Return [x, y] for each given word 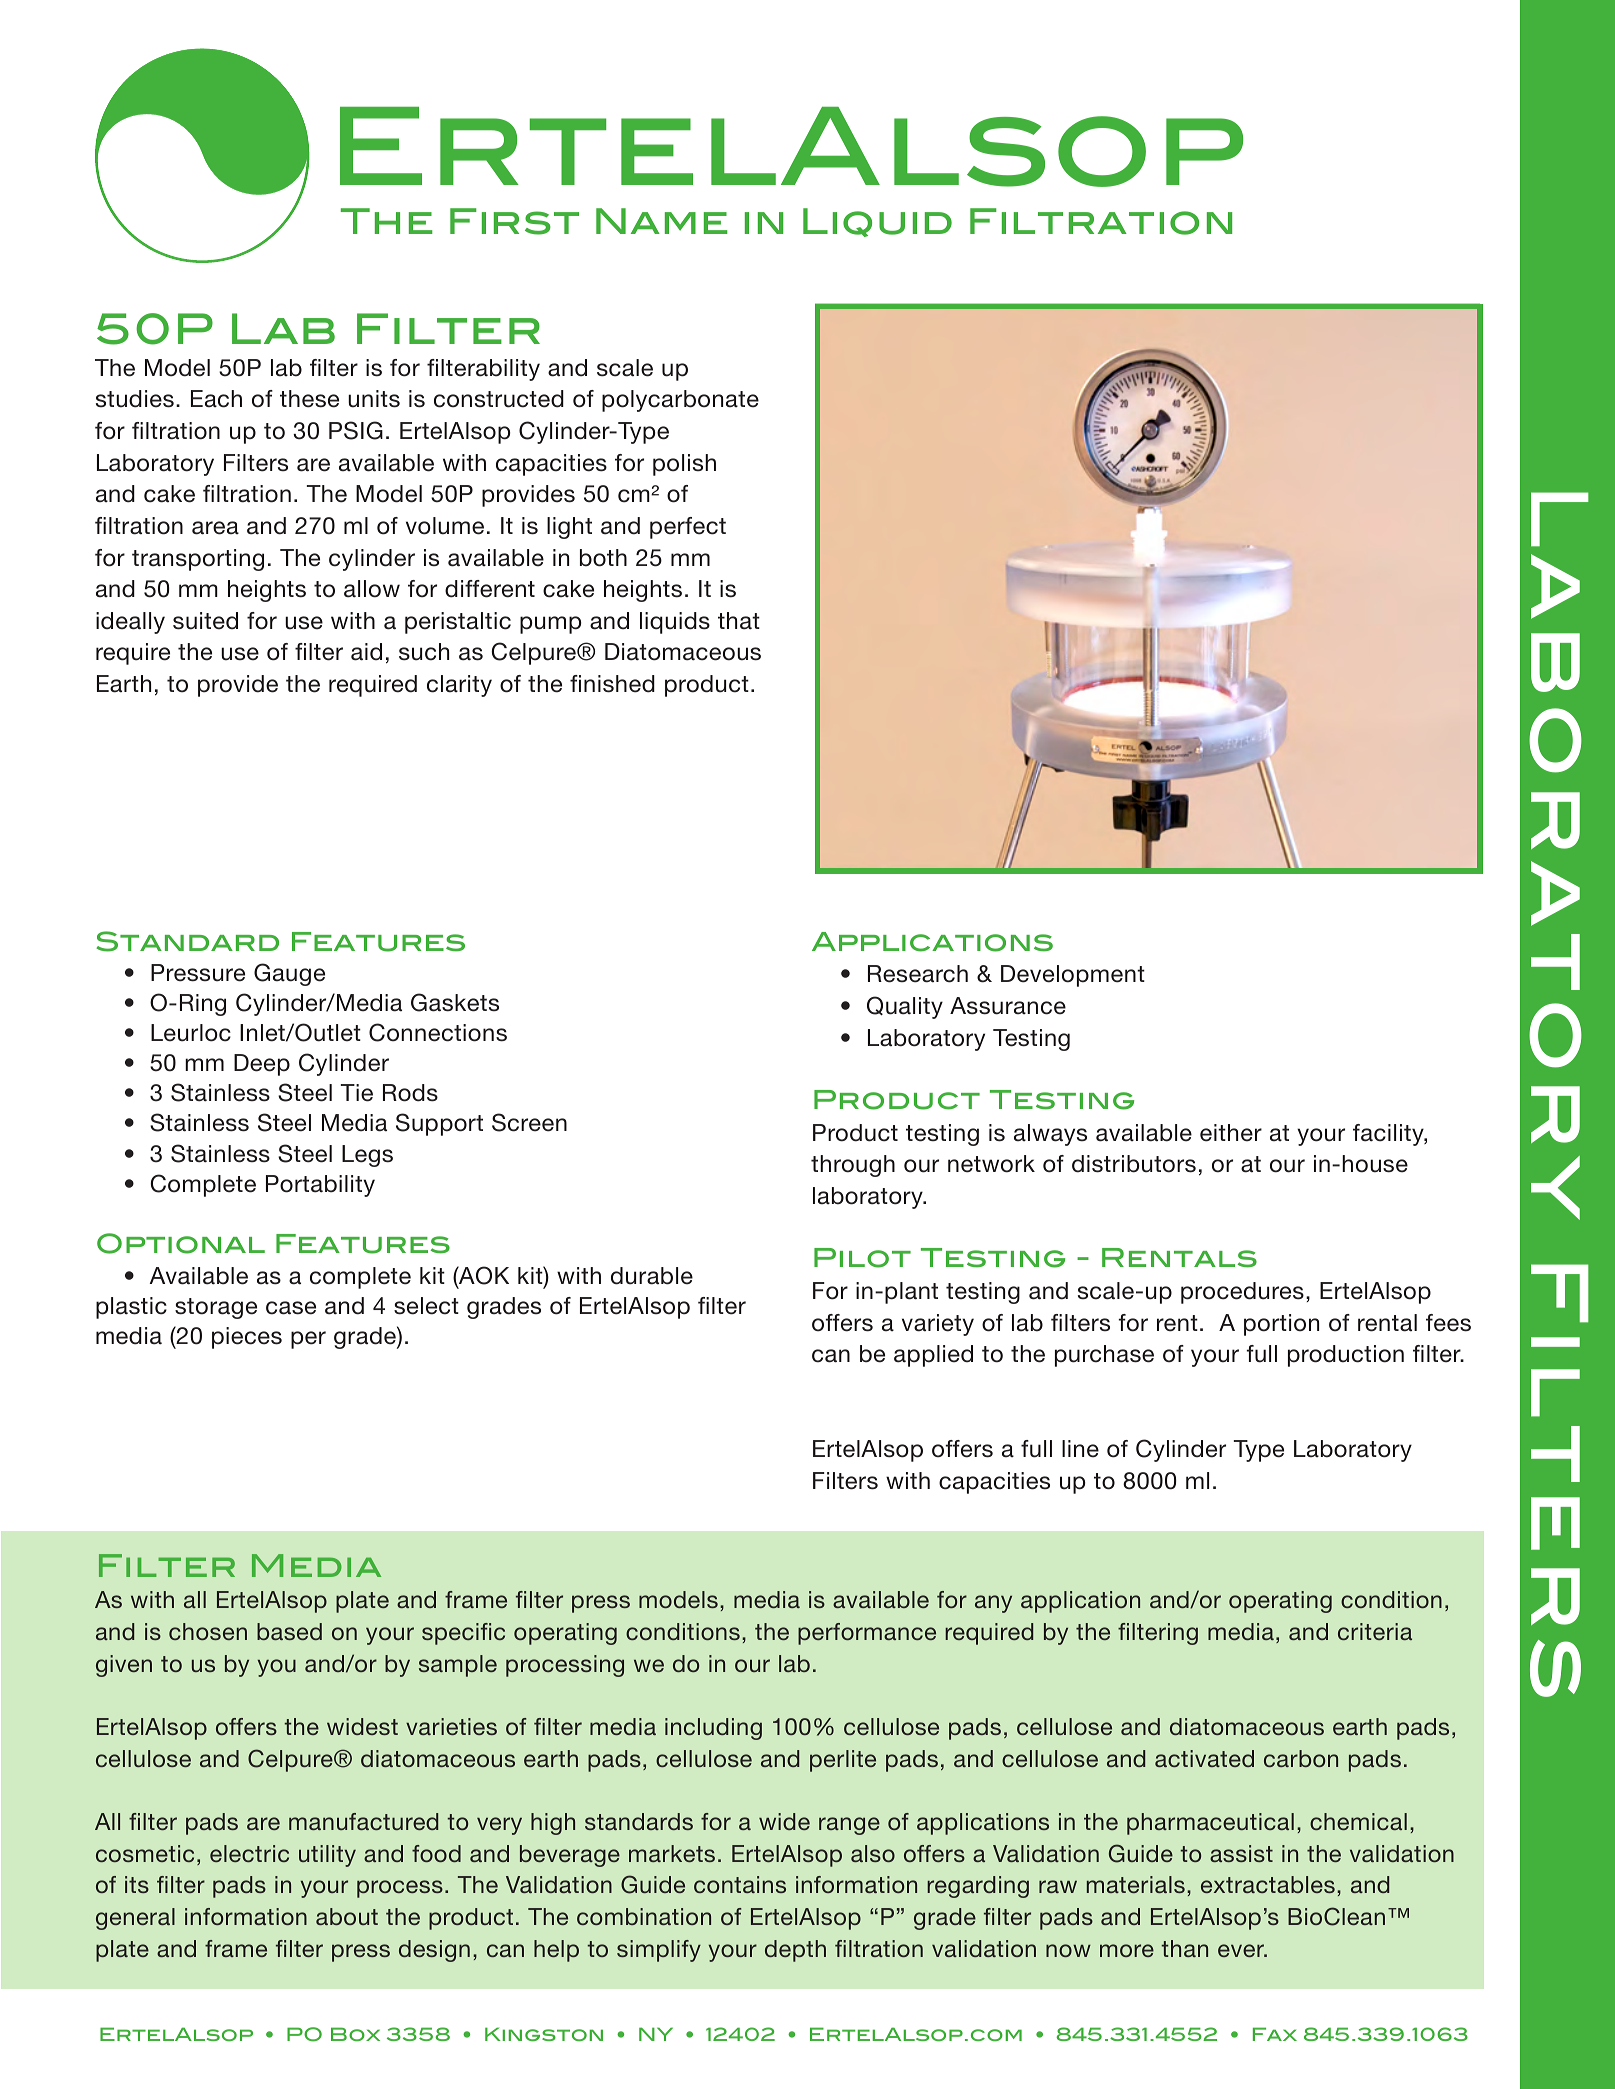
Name [662, 221]
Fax [1275, 2034]
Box [355, 2034]
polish [684, 465]
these [309, 399]
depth [795, 1951]
